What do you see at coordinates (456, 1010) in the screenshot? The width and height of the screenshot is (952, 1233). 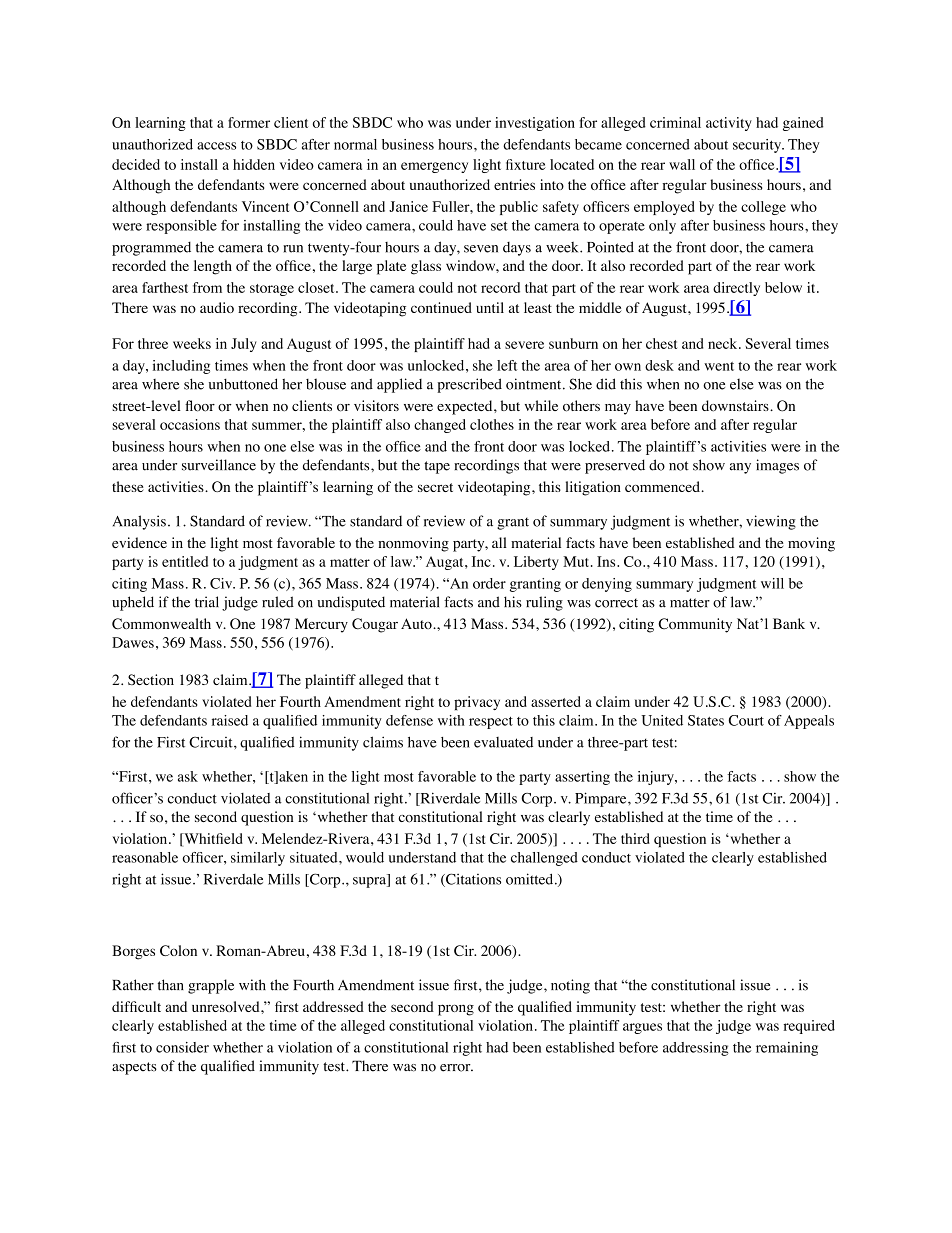 I see `prong` at bounding box center [456, 1010].
